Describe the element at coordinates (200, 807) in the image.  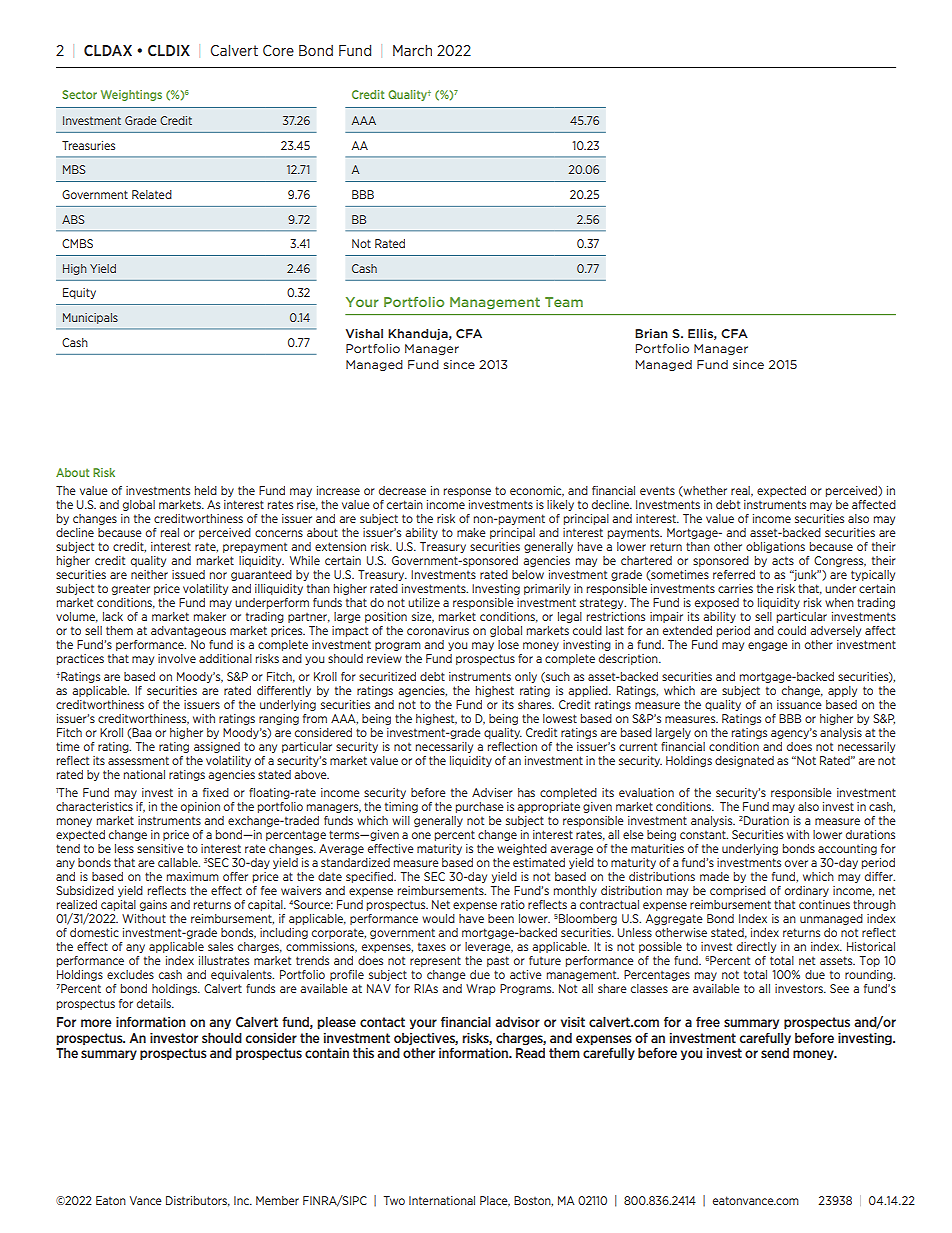
I see `opinion` at that location.
